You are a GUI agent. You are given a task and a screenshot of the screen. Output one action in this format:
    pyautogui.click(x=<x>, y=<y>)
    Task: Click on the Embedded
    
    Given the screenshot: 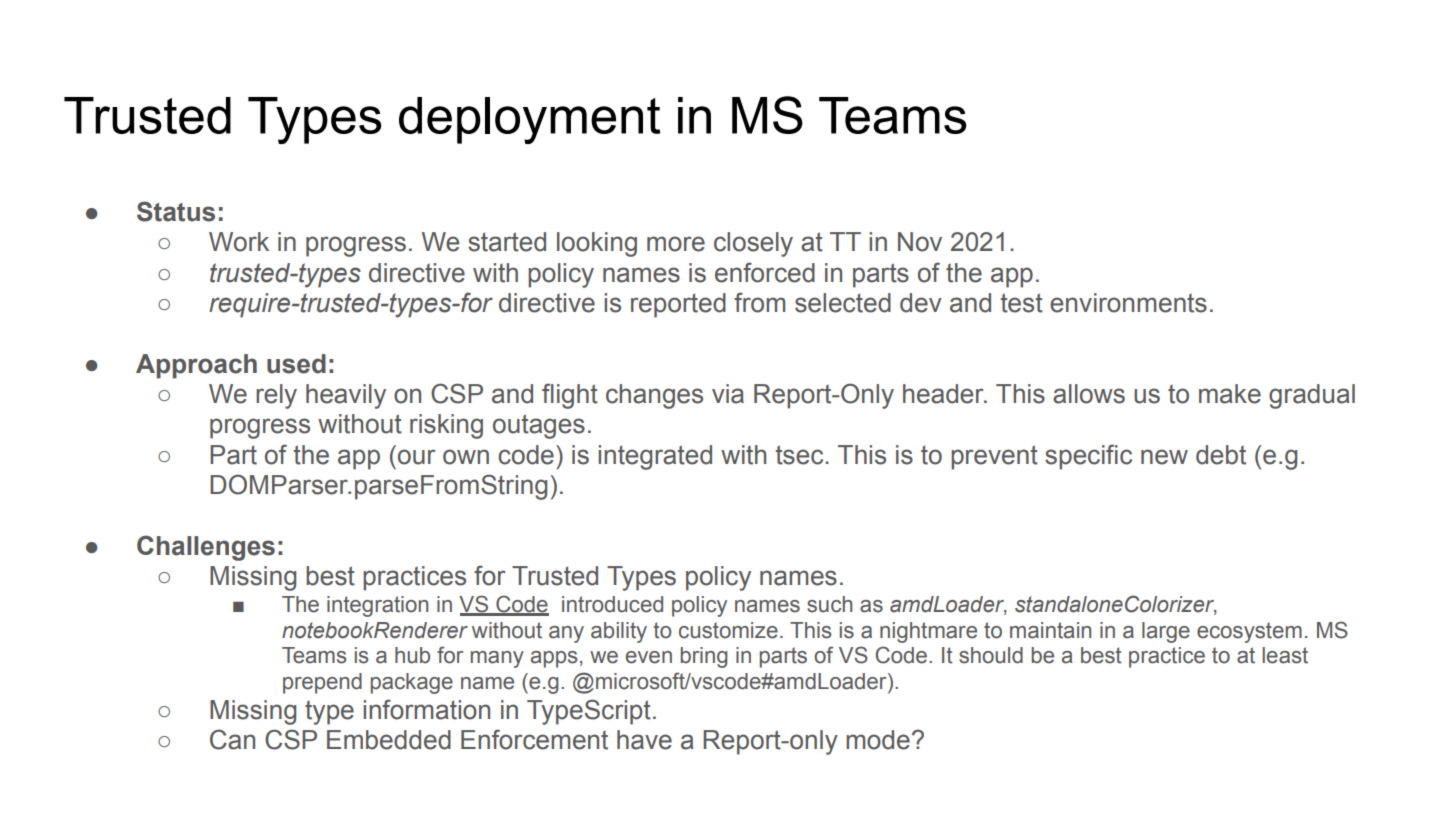 What is the action you would take?
    pyautogui.click(x=389, y=740)
